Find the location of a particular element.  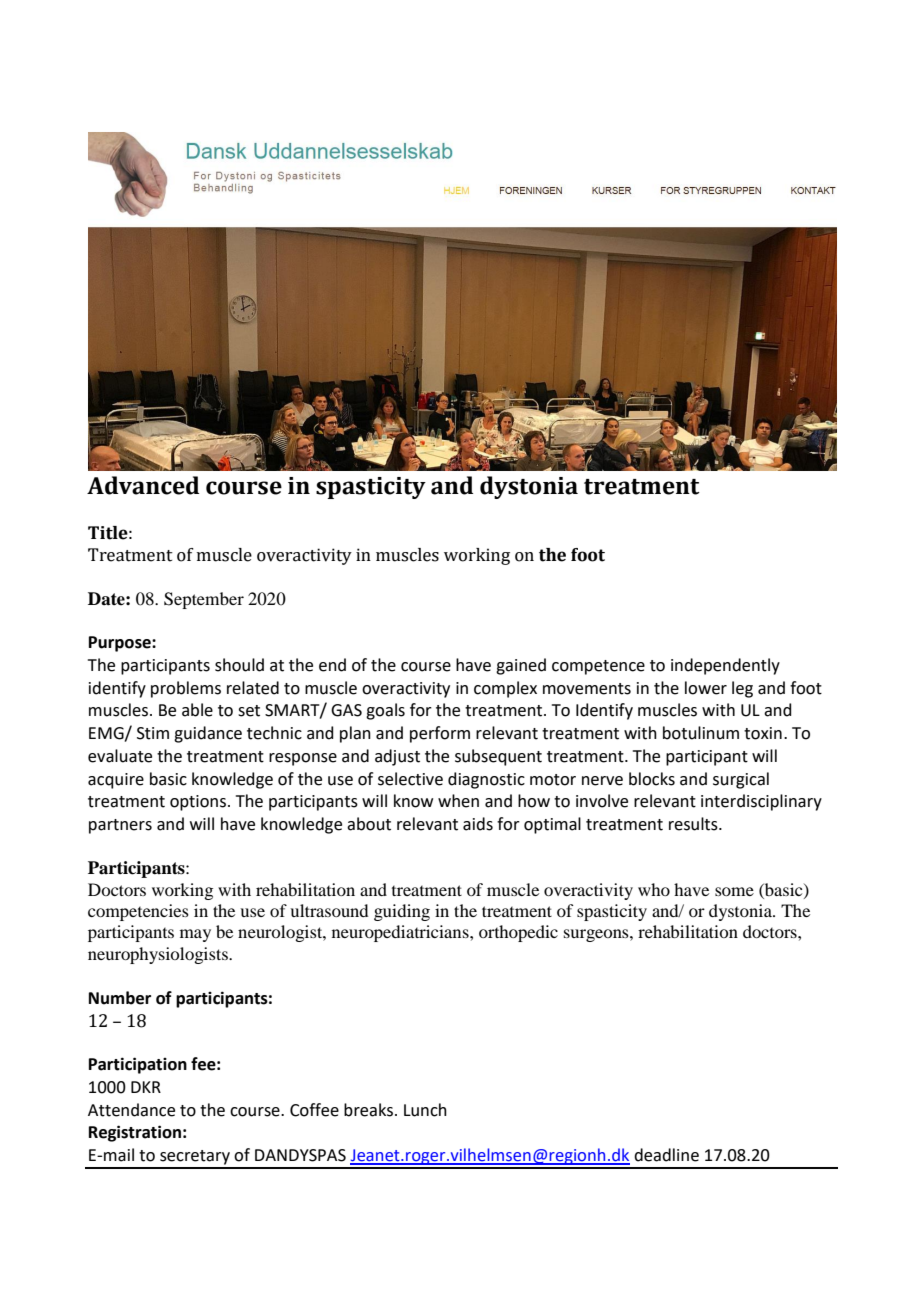

may is located at coordinates (195, 935).
